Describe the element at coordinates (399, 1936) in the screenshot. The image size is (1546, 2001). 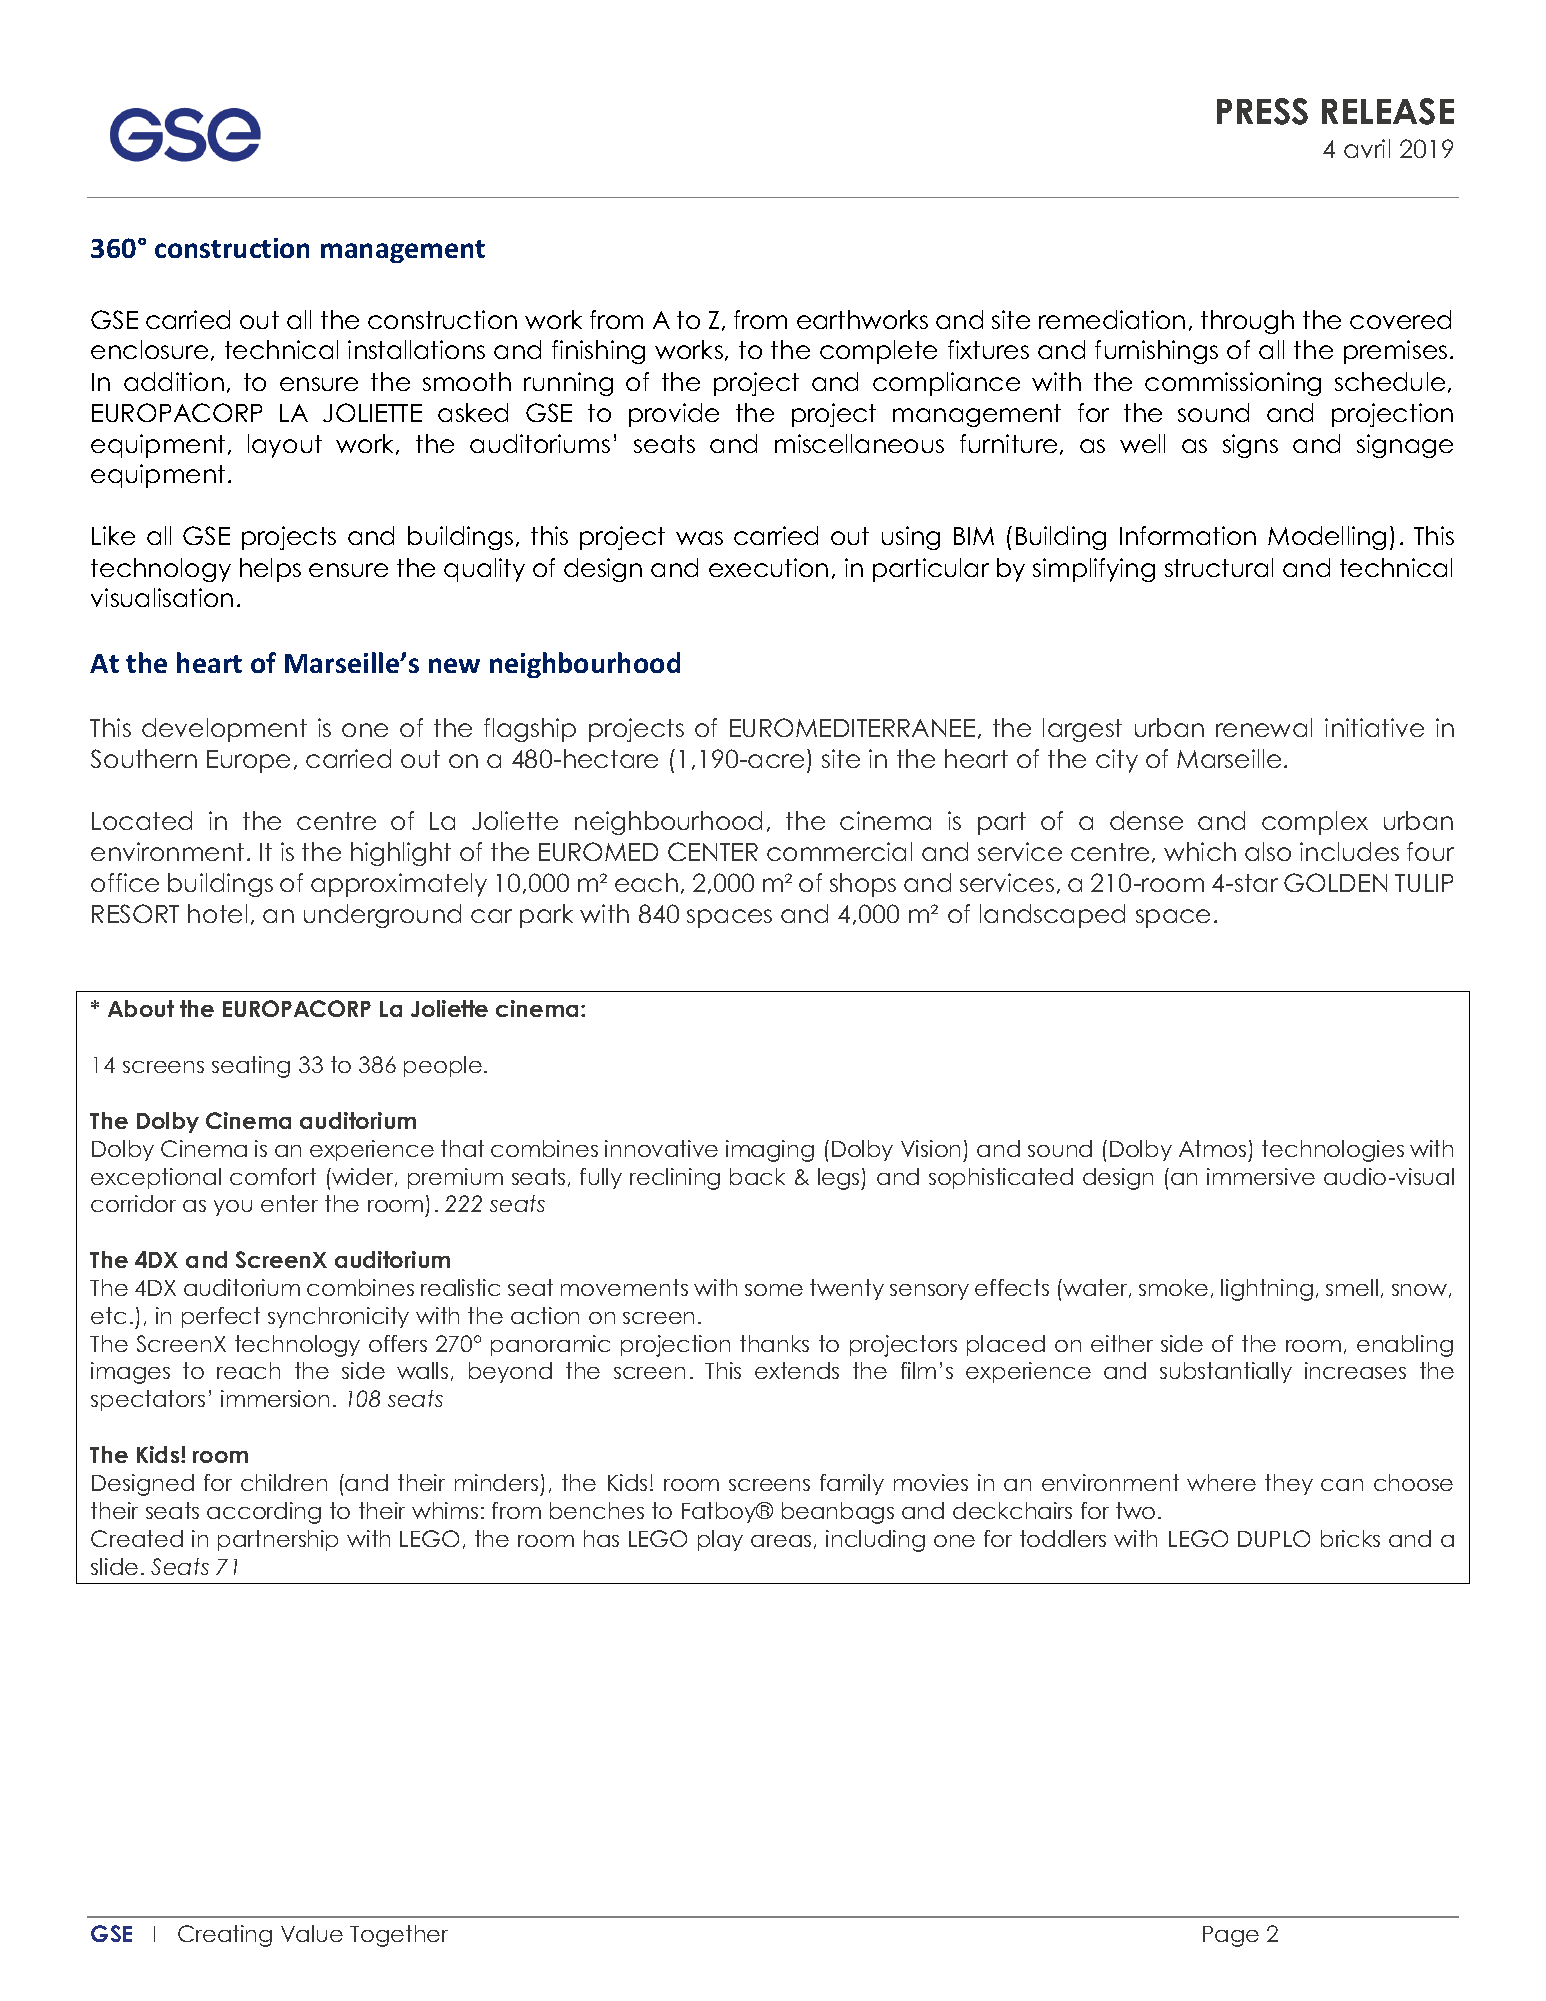
I see `Together` at that location.
